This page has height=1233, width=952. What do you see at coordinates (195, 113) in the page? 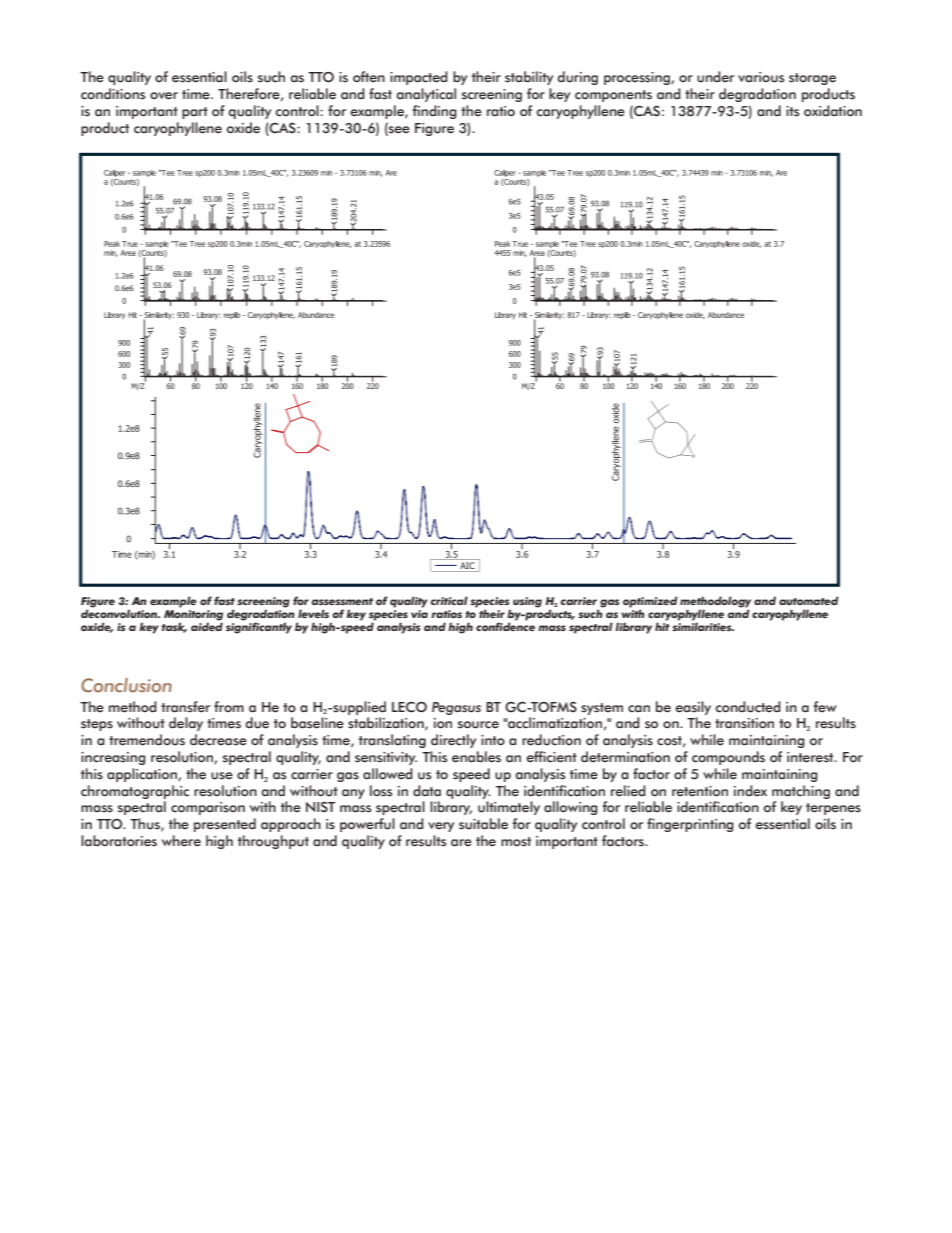
I see `part` at bounding box center [195, 113].
